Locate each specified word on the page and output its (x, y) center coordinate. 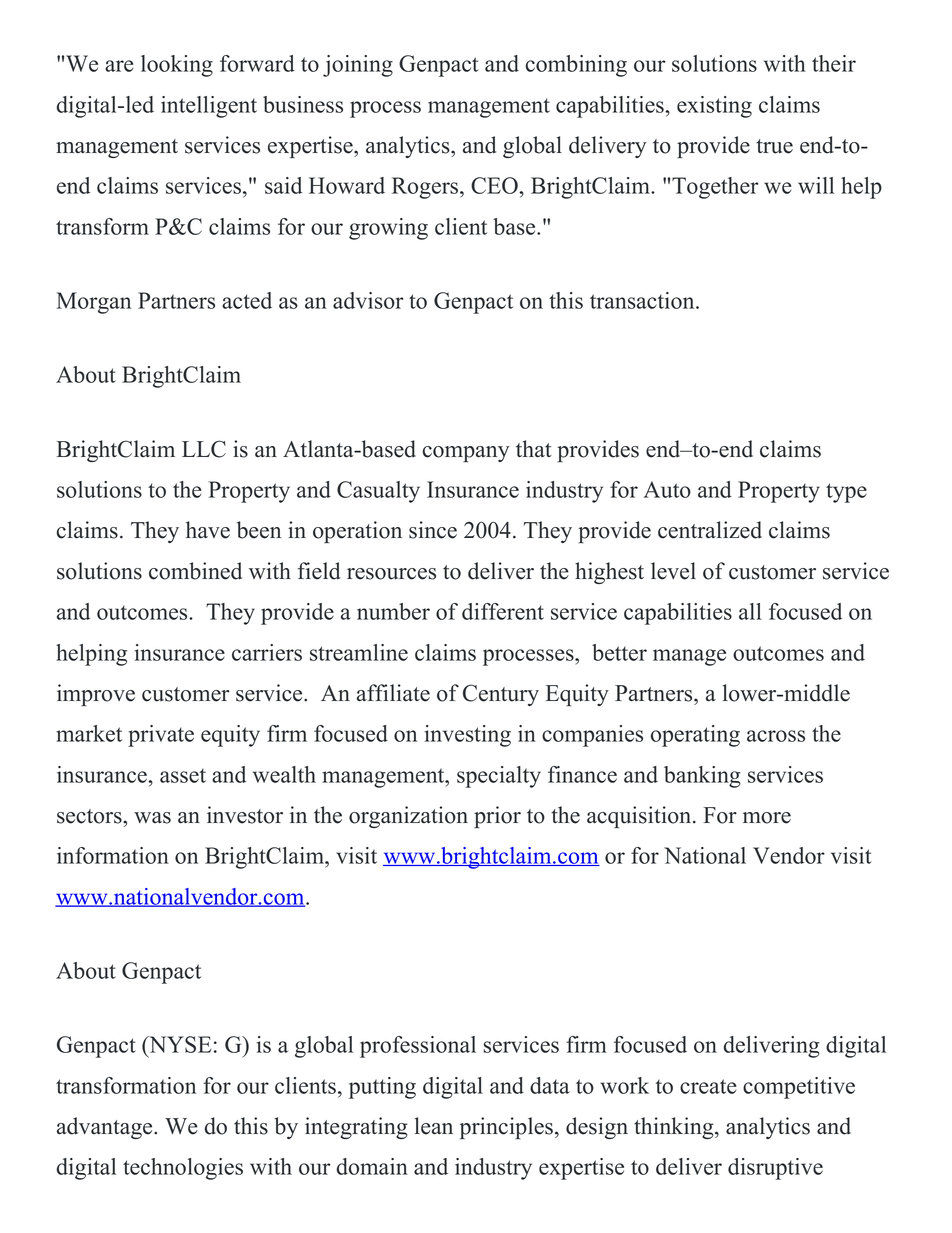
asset (183, 775)
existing (714, 107)
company (466, 454)
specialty (499, 777)
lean (434, 1126)
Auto (667, 489)
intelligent (209, 107)
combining (576, 66)
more (767, 818)
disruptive (775, 1169)
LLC (204, 449)
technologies (183, 1169)
